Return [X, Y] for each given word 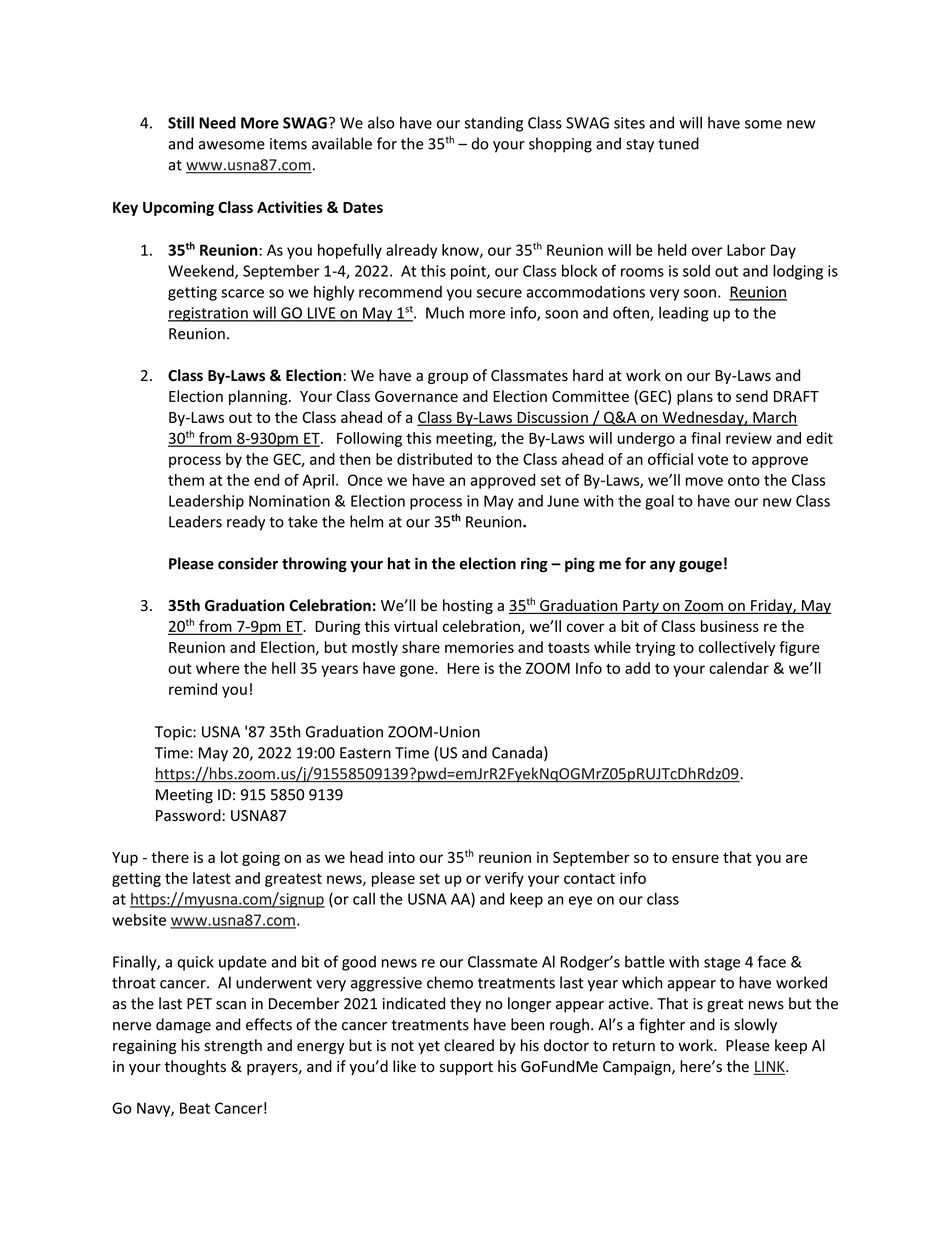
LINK [770, 1067]
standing [494, 124]
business [730, 626]
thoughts [195, 1067]
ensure [695, 858]
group [448, 378]
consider [248, 563]
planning [259, 397]
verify [504, 879]
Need [217, 122]
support [466, 1068]
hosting [468, 606]
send [752, 396]
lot [229, 857]
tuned [678, 143]
